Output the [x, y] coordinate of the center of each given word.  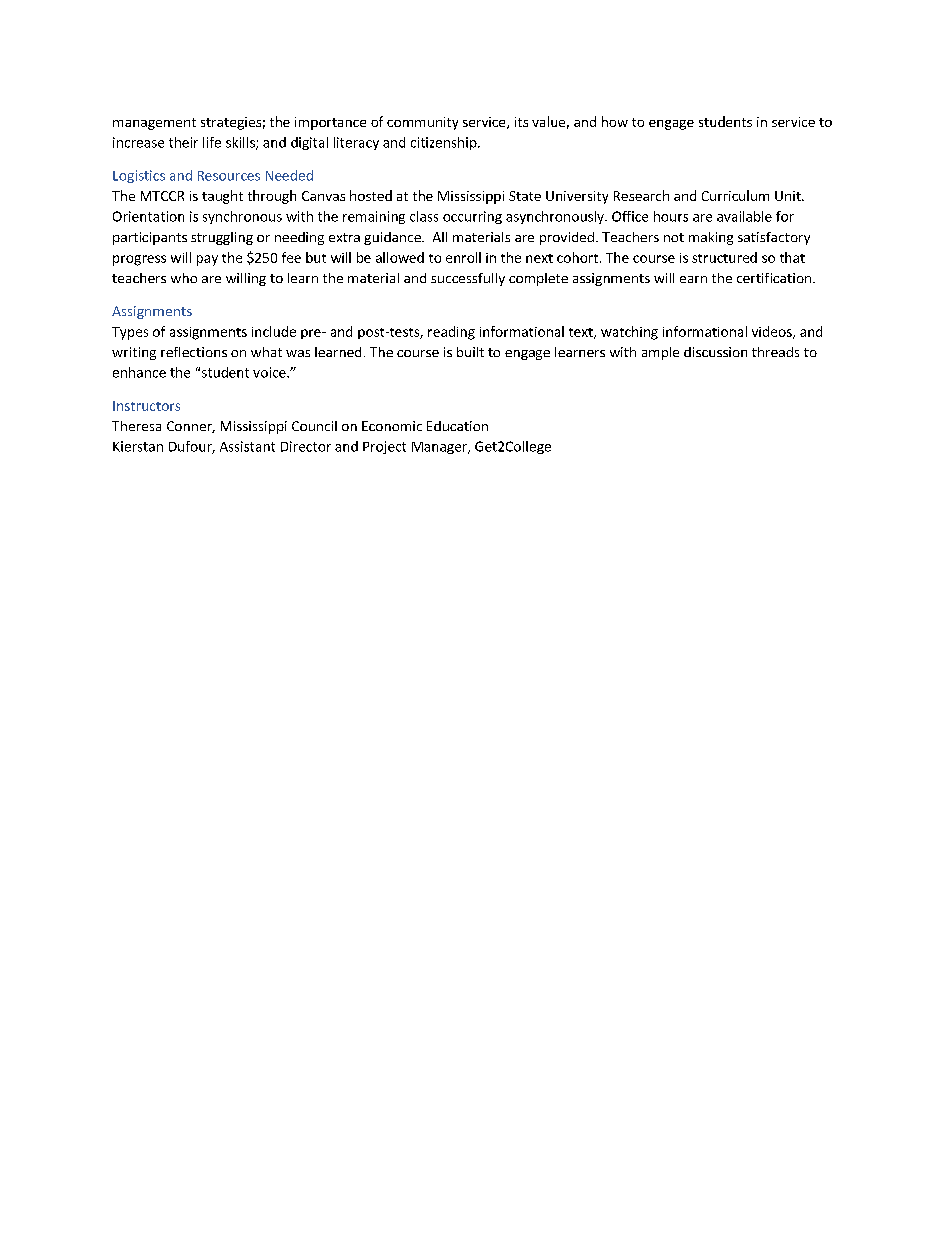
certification [775, 278]
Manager [440, 448]
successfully [468, 279]
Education [457, 426]
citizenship [445, 143]
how [615, 121]
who [184, 278]
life [212, 142]
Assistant [247, 446]
